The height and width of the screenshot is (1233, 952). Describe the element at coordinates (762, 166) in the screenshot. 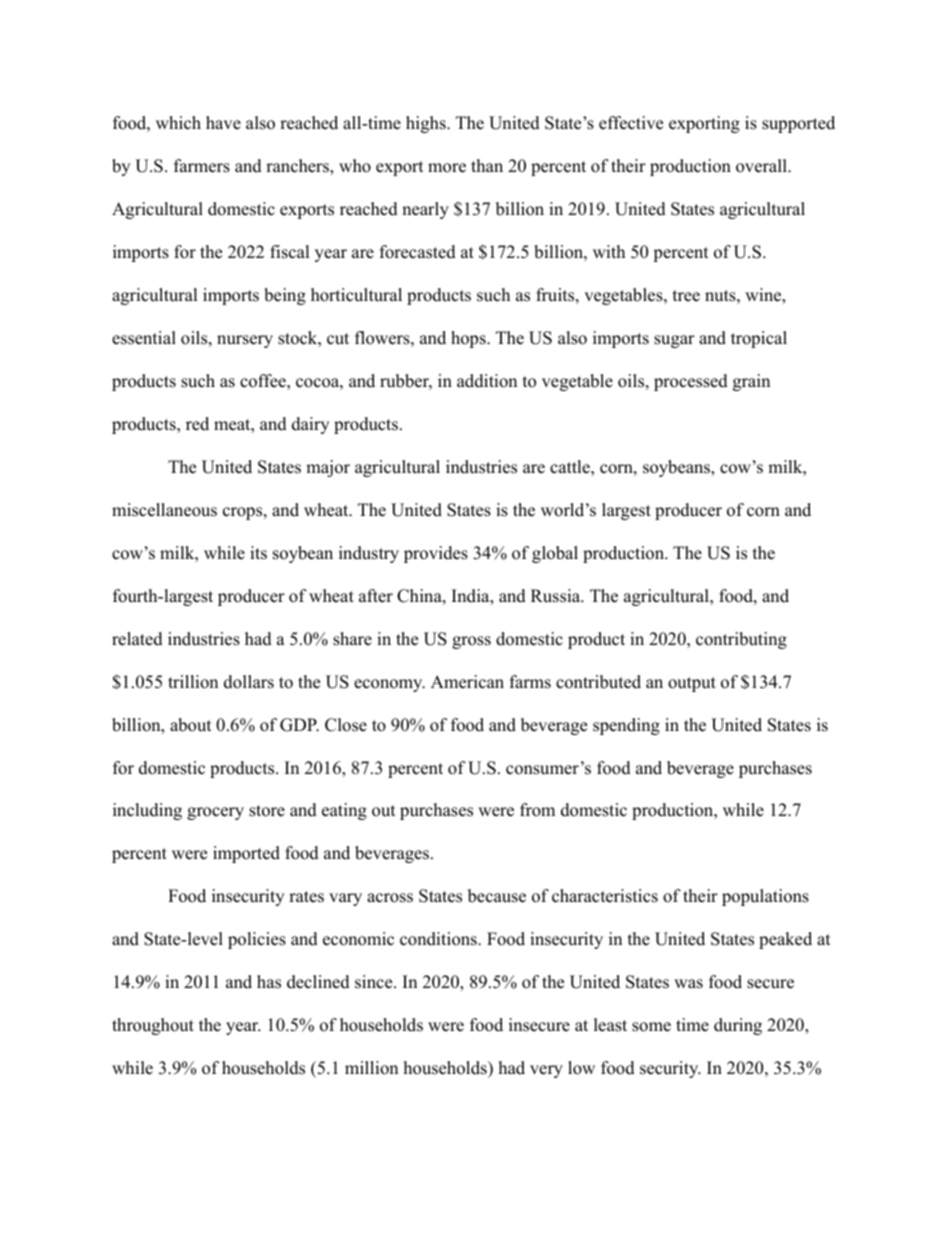

I see `overall` at that location.
